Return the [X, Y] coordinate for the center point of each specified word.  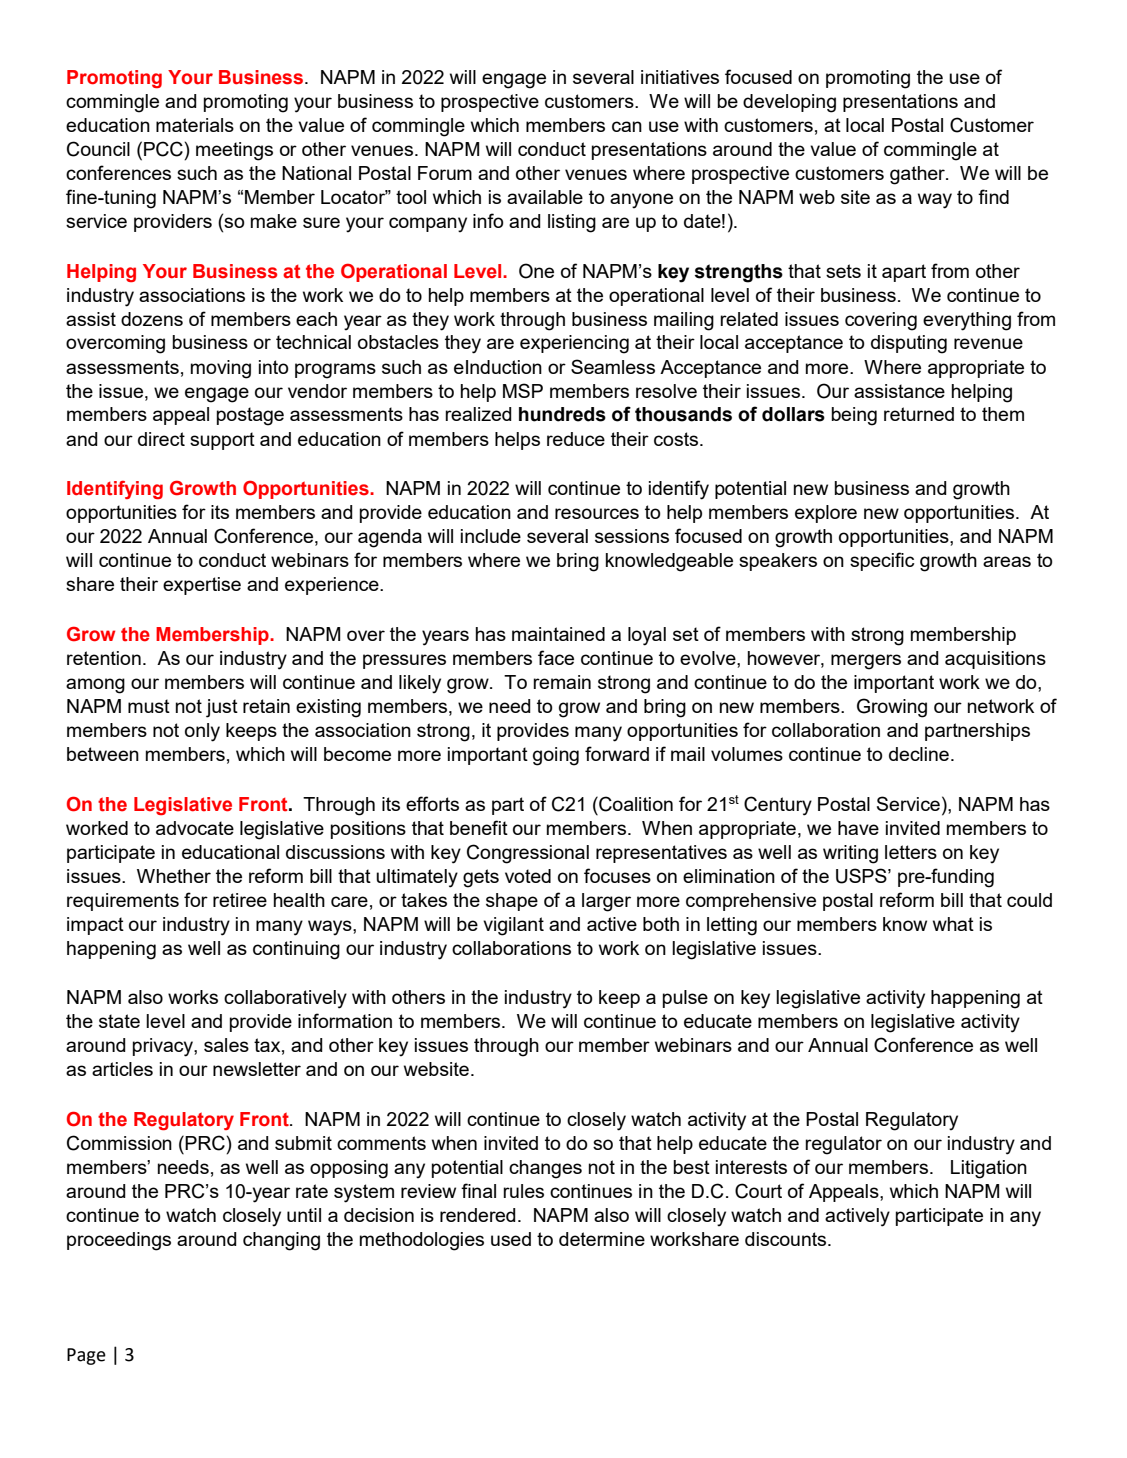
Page [86, 1356]
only [202, 732]
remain [562, 682]
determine [602, 1239]
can [627, 126]
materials [195, 125]
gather [918, 175]
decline [919, 754]
